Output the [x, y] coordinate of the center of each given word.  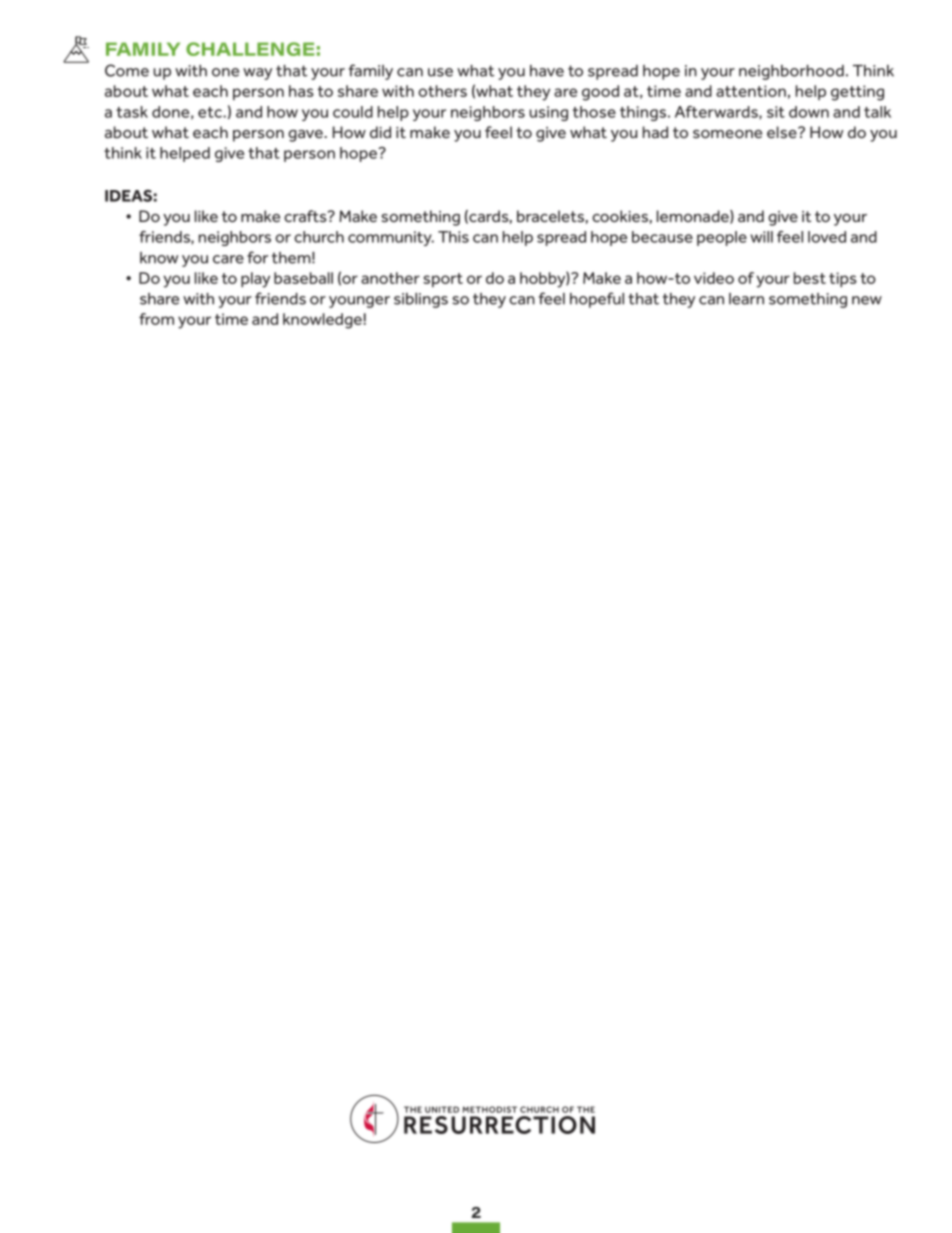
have [547, 71]
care [228, 259]
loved [827, 237]
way [257, 74]
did [380, 132]
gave [306, 136]
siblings [421, 300]
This [453, 237]
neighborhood [791, 72]
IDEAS [128, 196]
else [783, 132]
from [156, 319]
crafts [306, 216]
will [761, 237]
